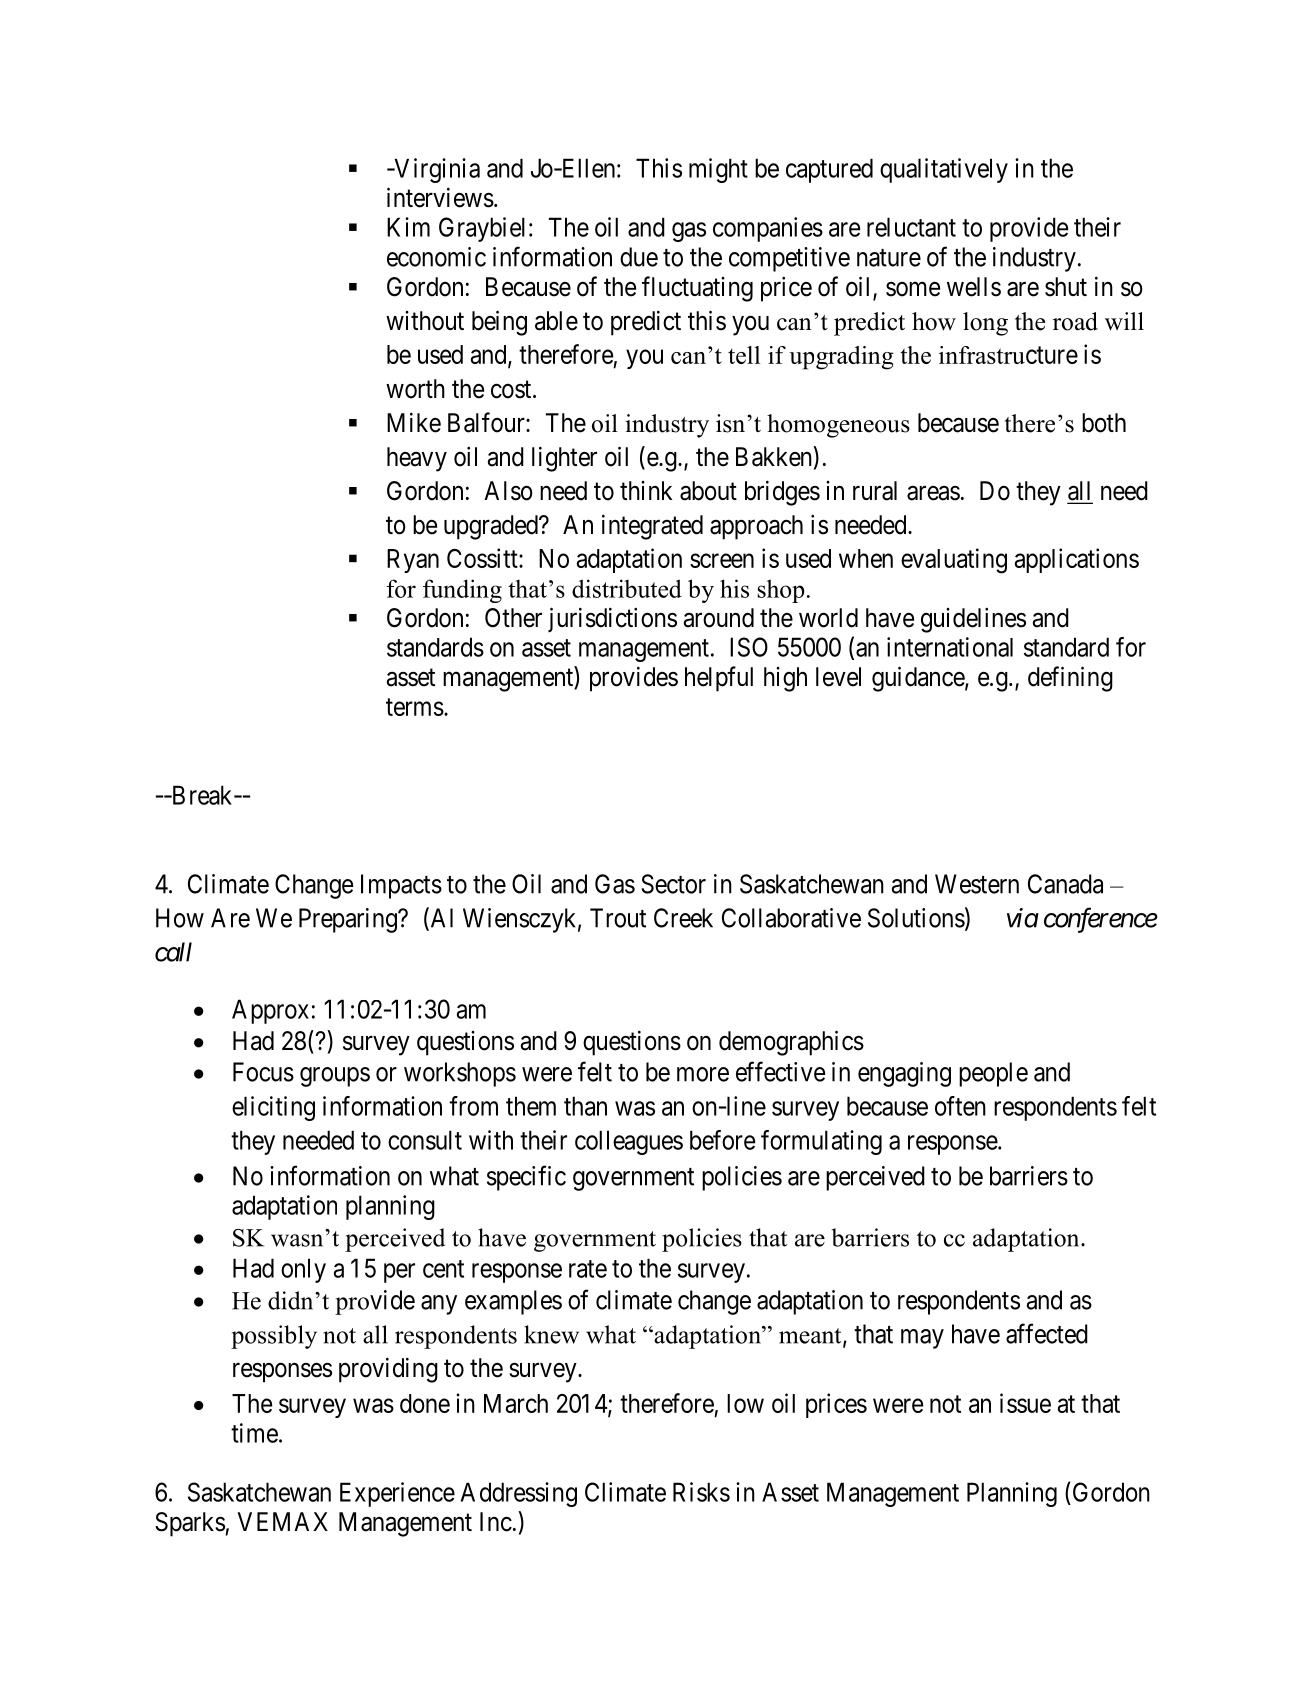  What do you see at coordinates (408, 227) in the screenshot?
I see `Kim` at bounding box center [408, 227].
